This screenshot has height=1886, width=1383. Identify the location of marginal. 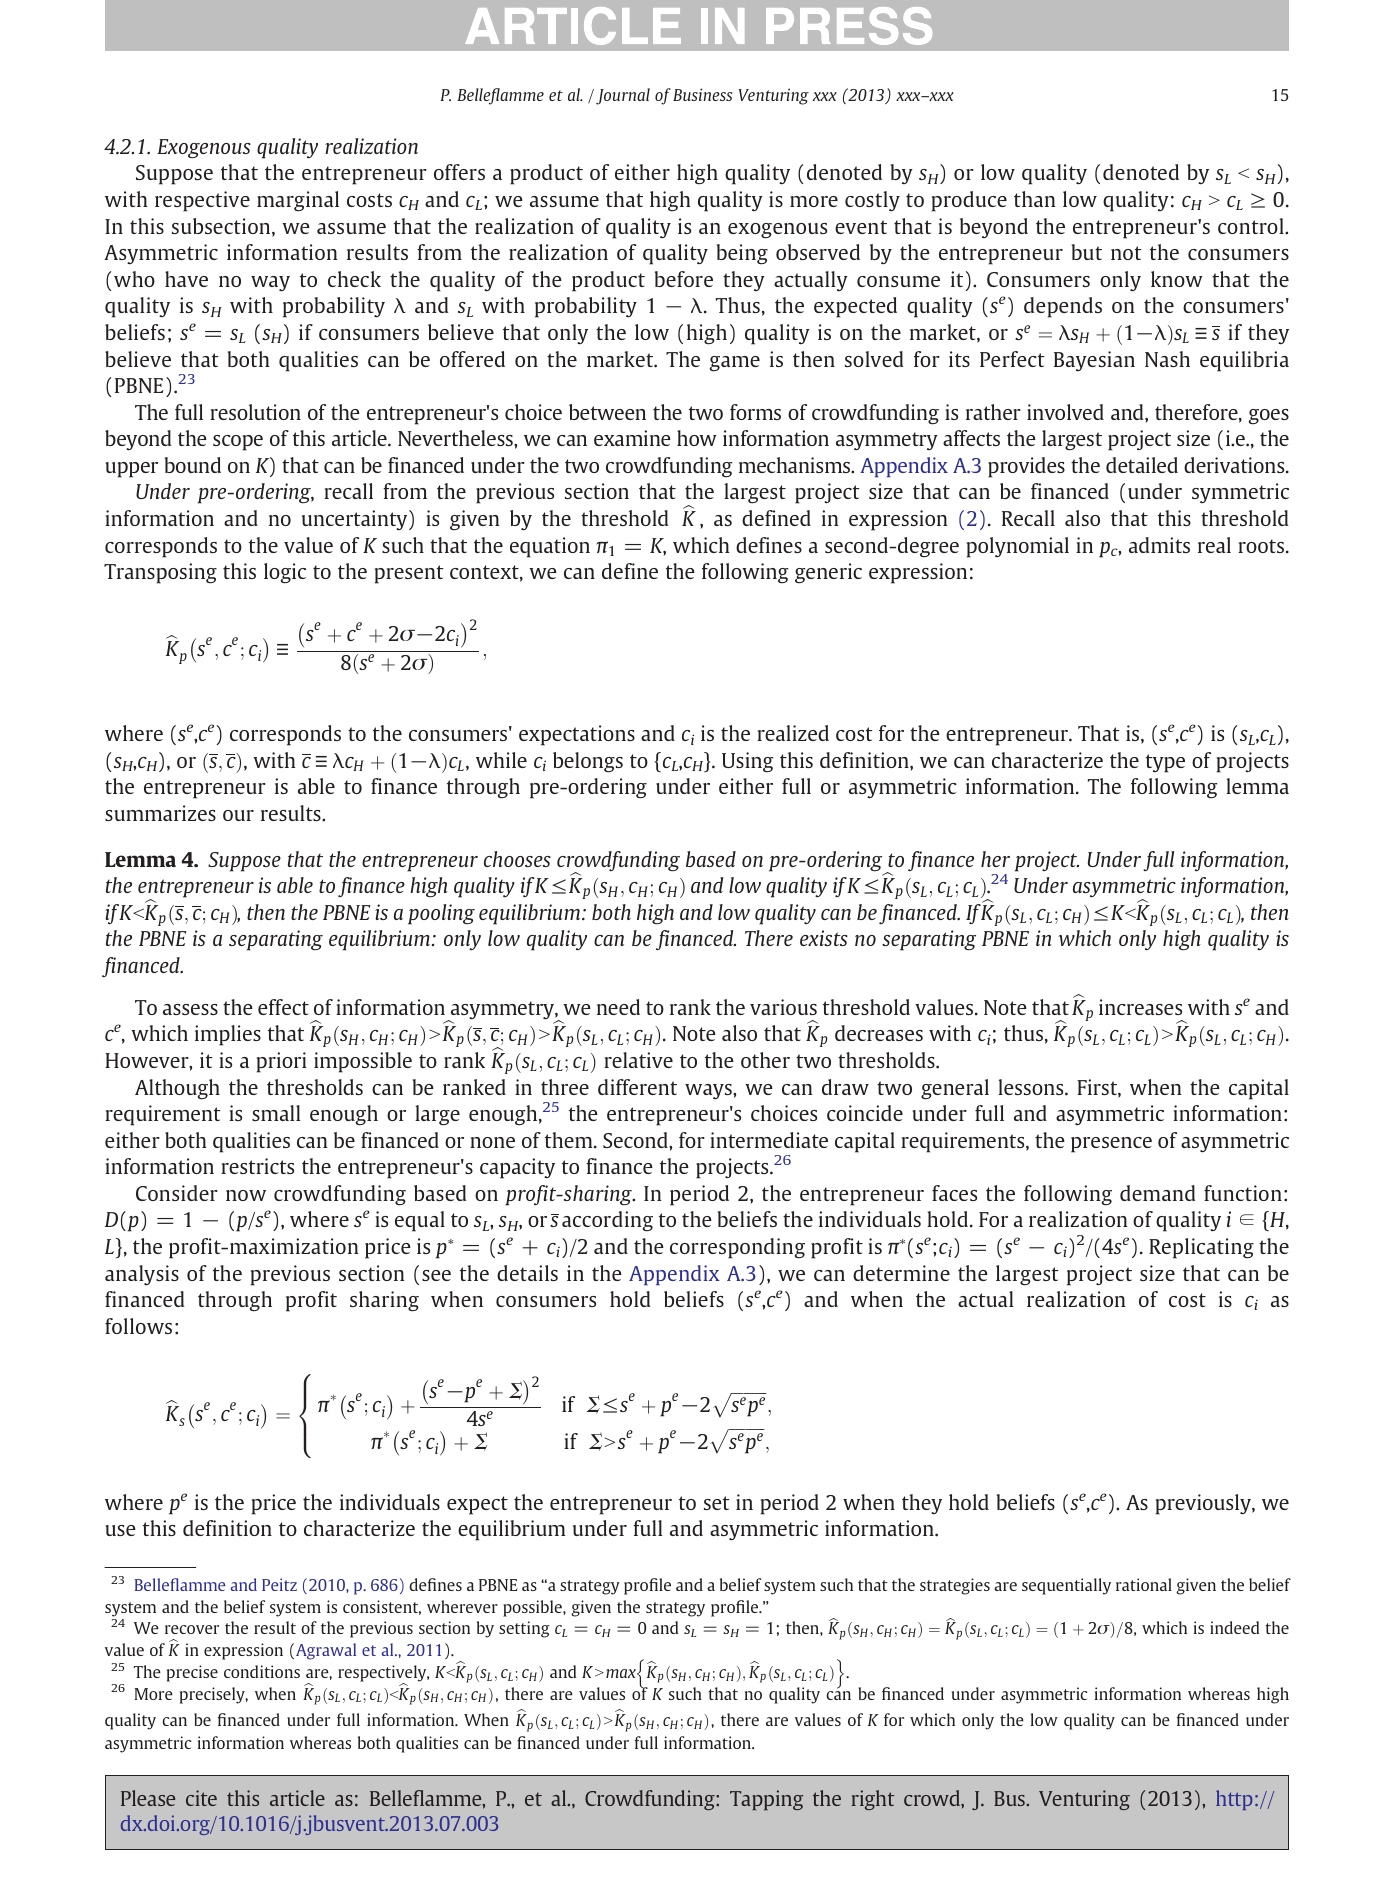
(298, 201).
